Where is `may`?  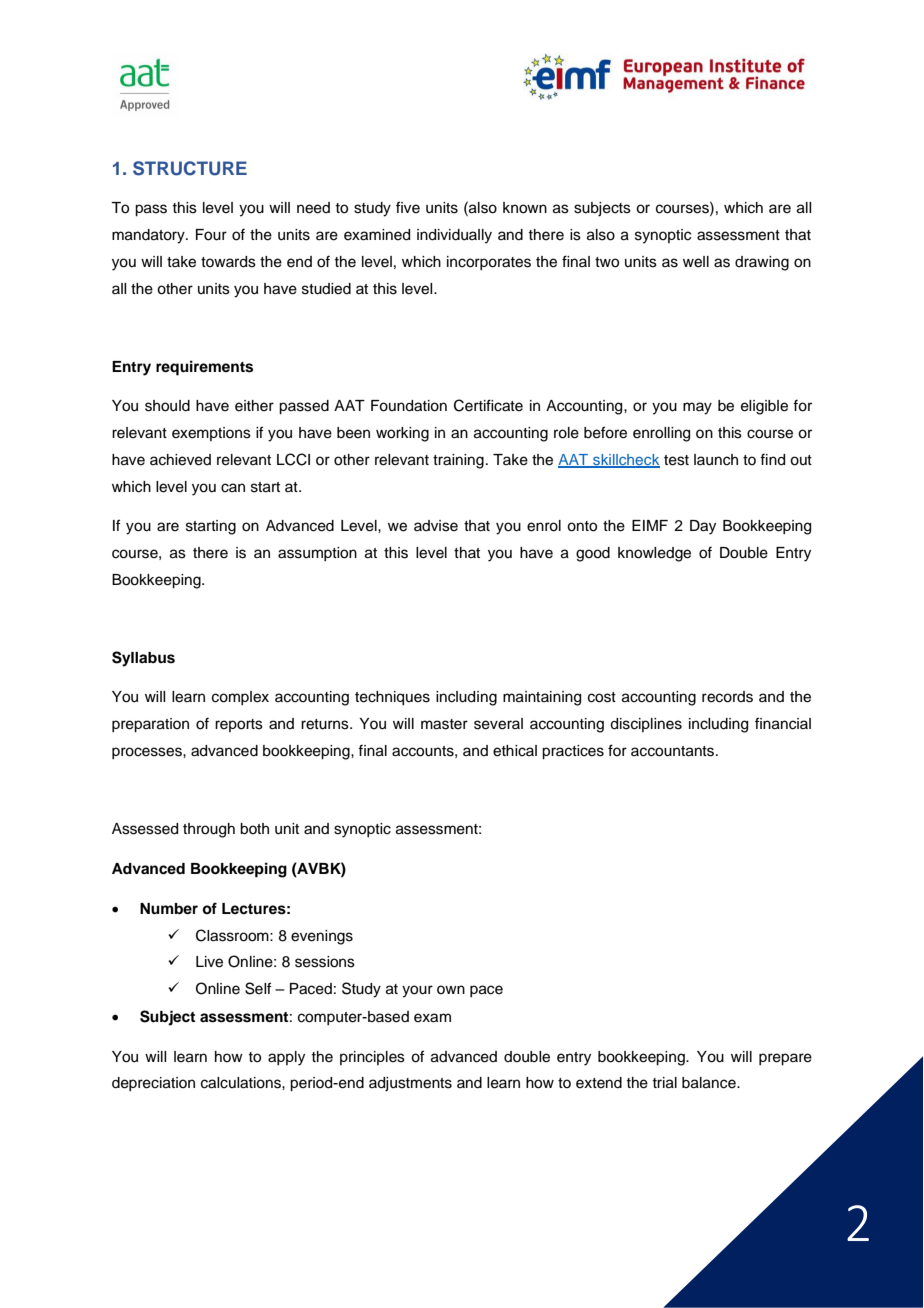
may is located at coordinates (697, 408).
